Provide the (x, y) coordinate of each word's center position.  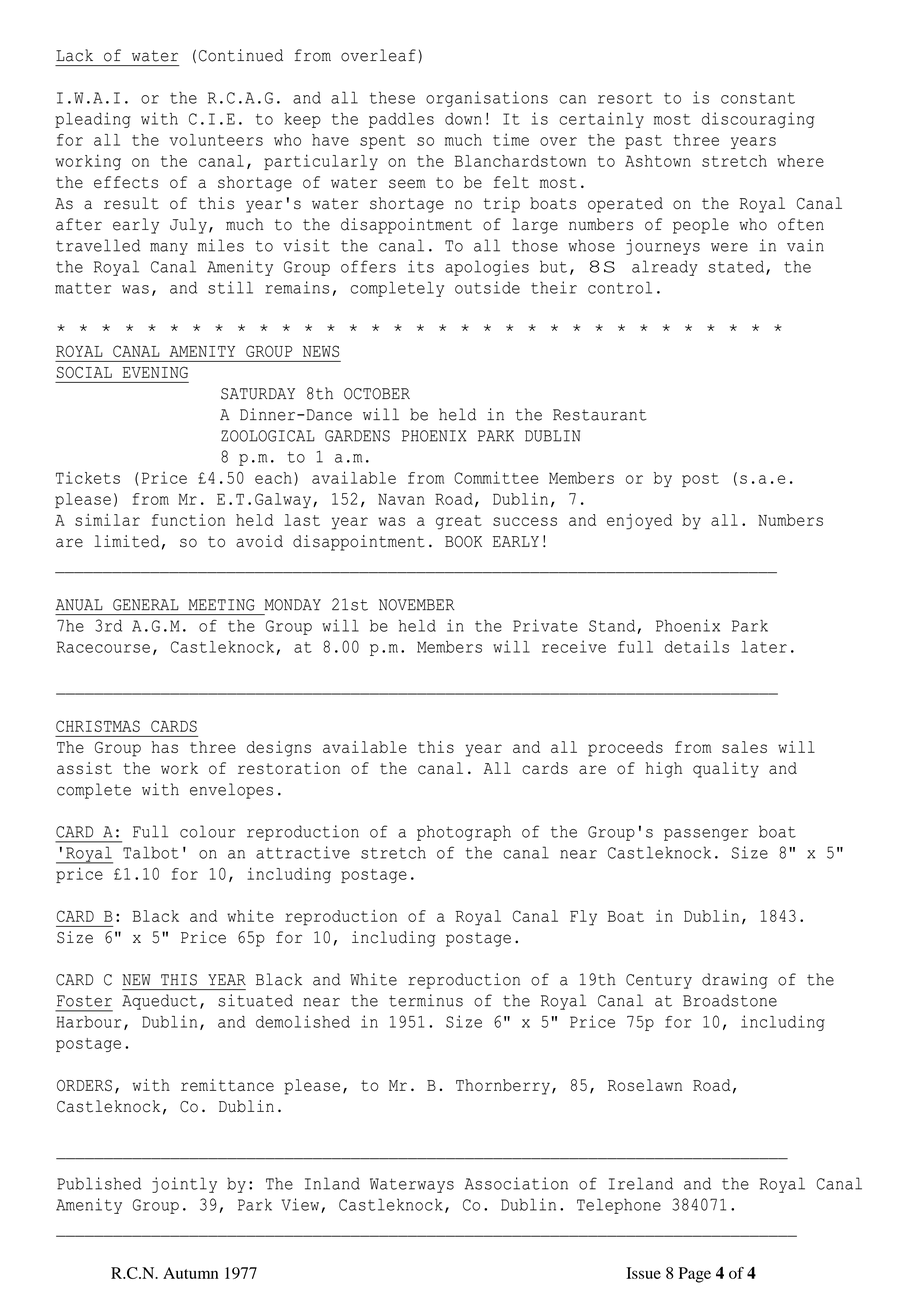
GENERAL (146, 605)
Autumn (191, 1273)
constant (758, 98)
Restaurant (599, 415)
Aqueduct (159, 1002)
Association (516, 1183)
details (697, 646)
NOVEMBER (417, 605)
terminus (426, 1000)
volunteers (216, 140)
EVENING (155, 372)
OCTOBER (377, 394)
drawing (735, 981)
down (463, 119)
